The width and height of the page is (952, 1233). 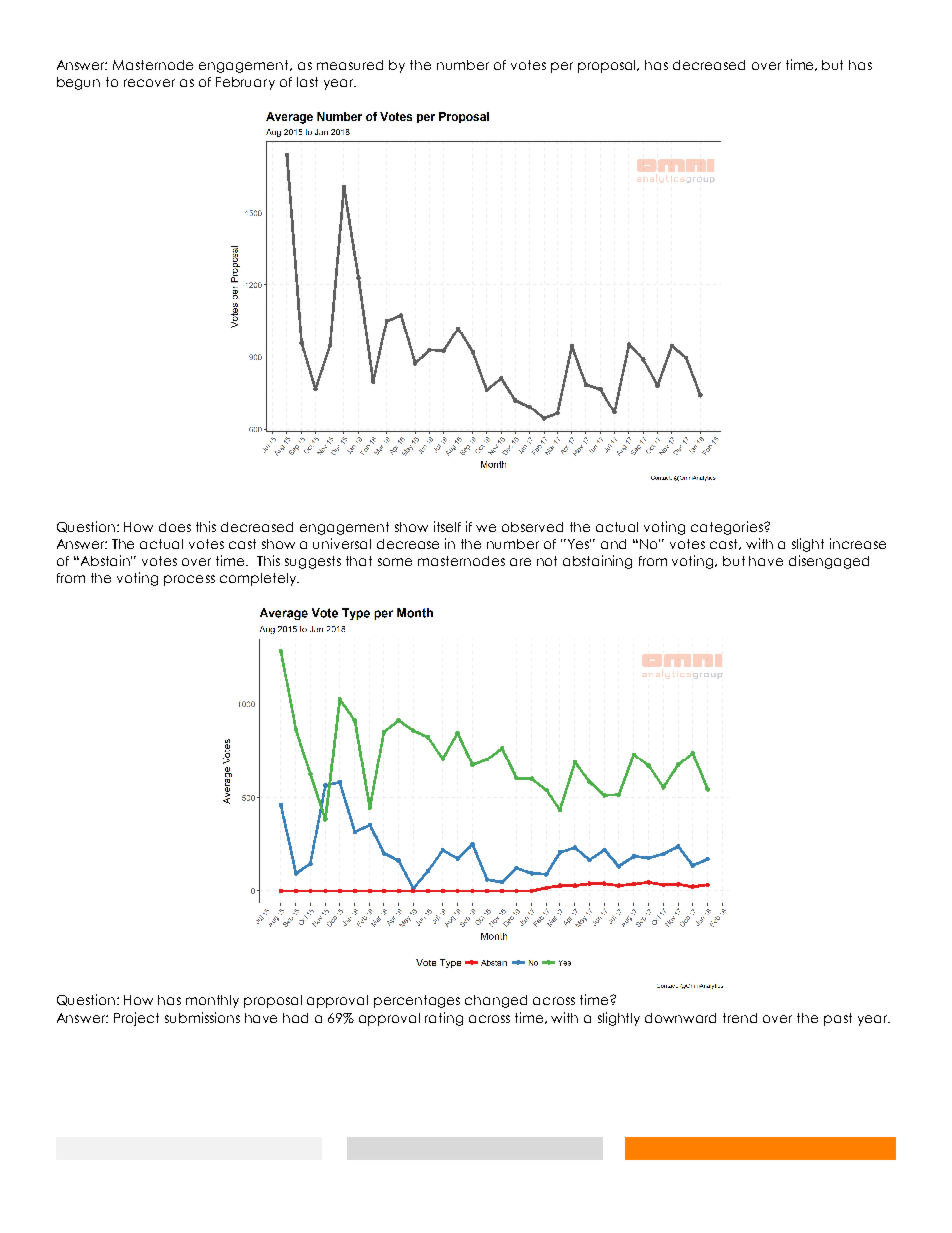 I want to click on are, so click(x=520, y=562).
